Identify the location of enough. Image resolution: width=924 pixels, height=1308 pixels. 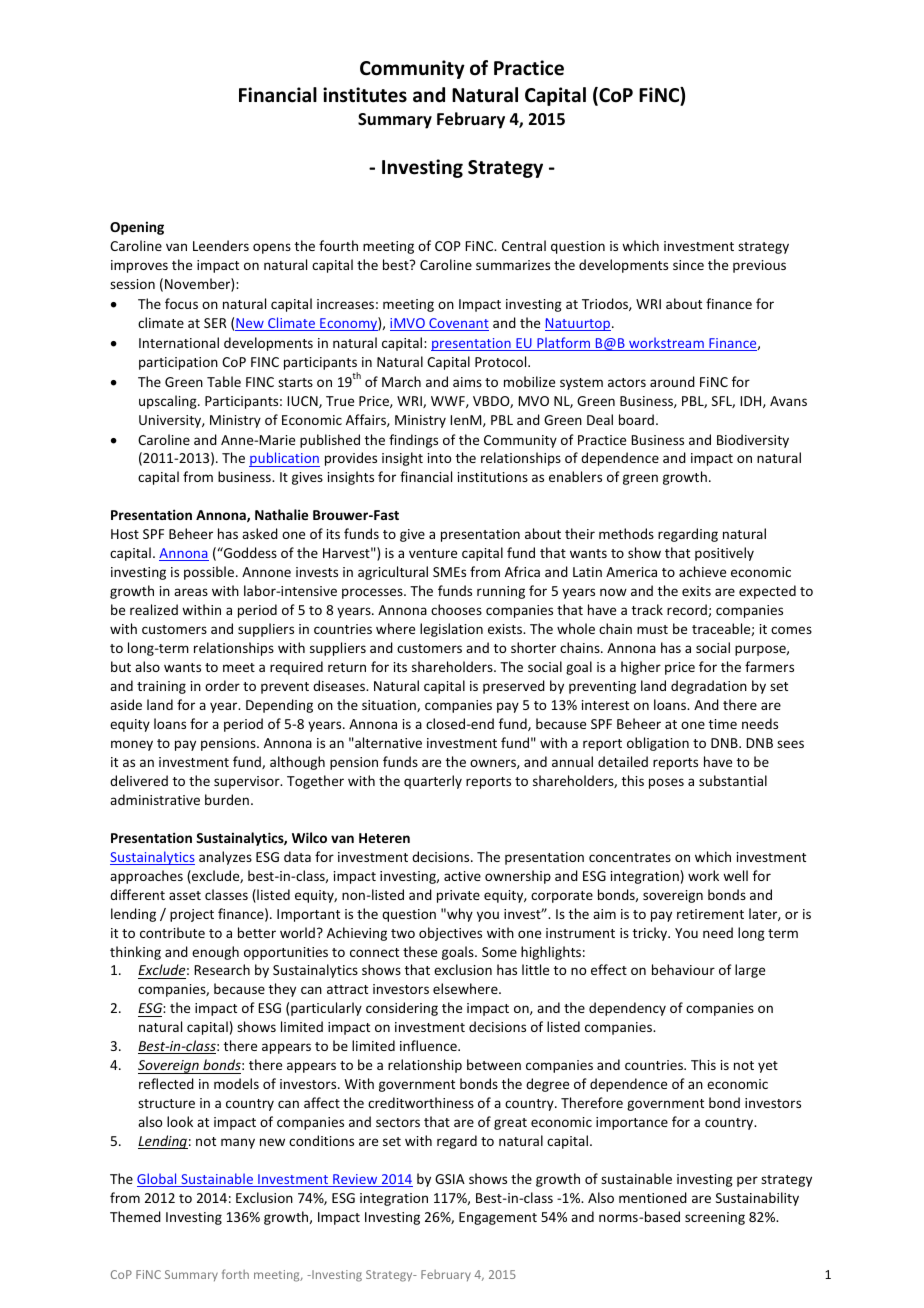
(215, 953).
